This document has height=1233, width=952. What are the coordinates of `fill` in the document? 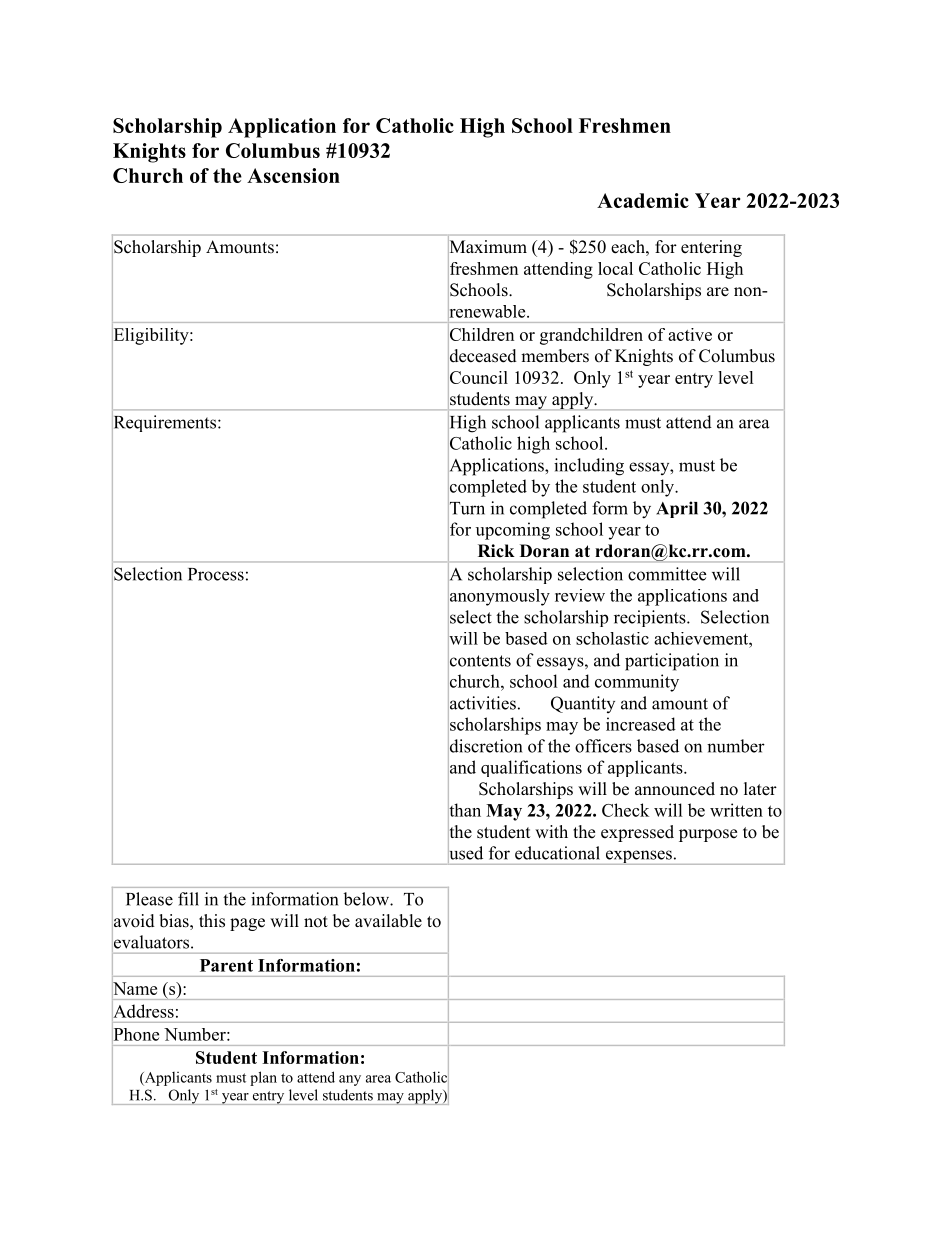 It's located at (188, 899).
